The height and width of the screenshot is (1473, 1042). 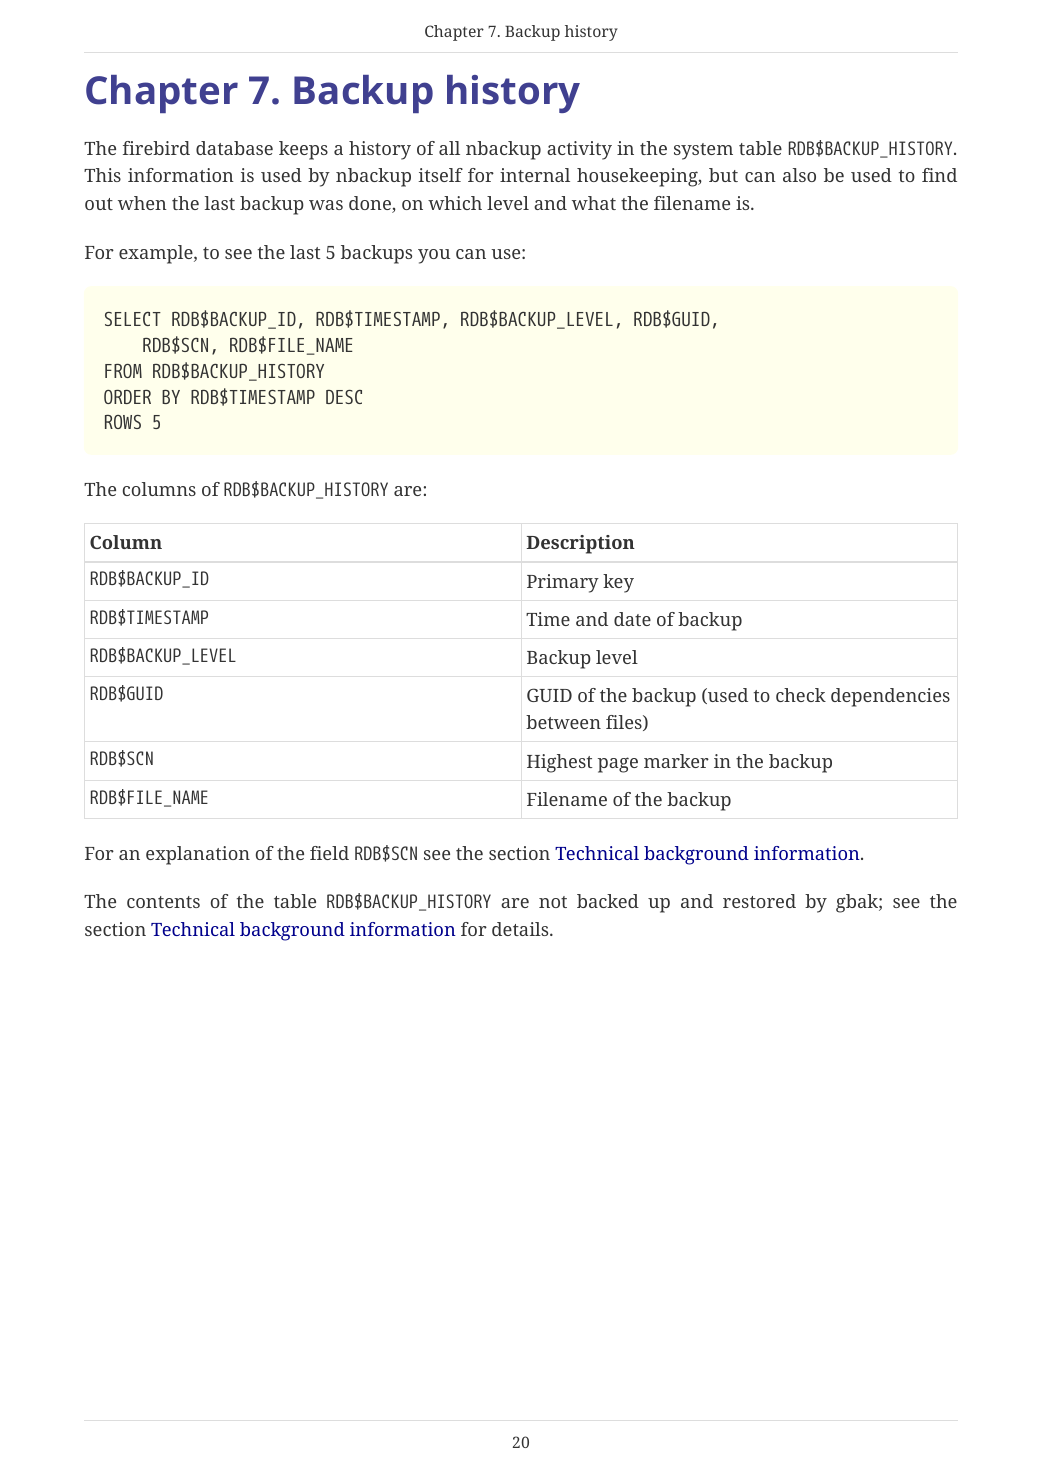 I want to click on ROWS, so click(x=123, y=422).
